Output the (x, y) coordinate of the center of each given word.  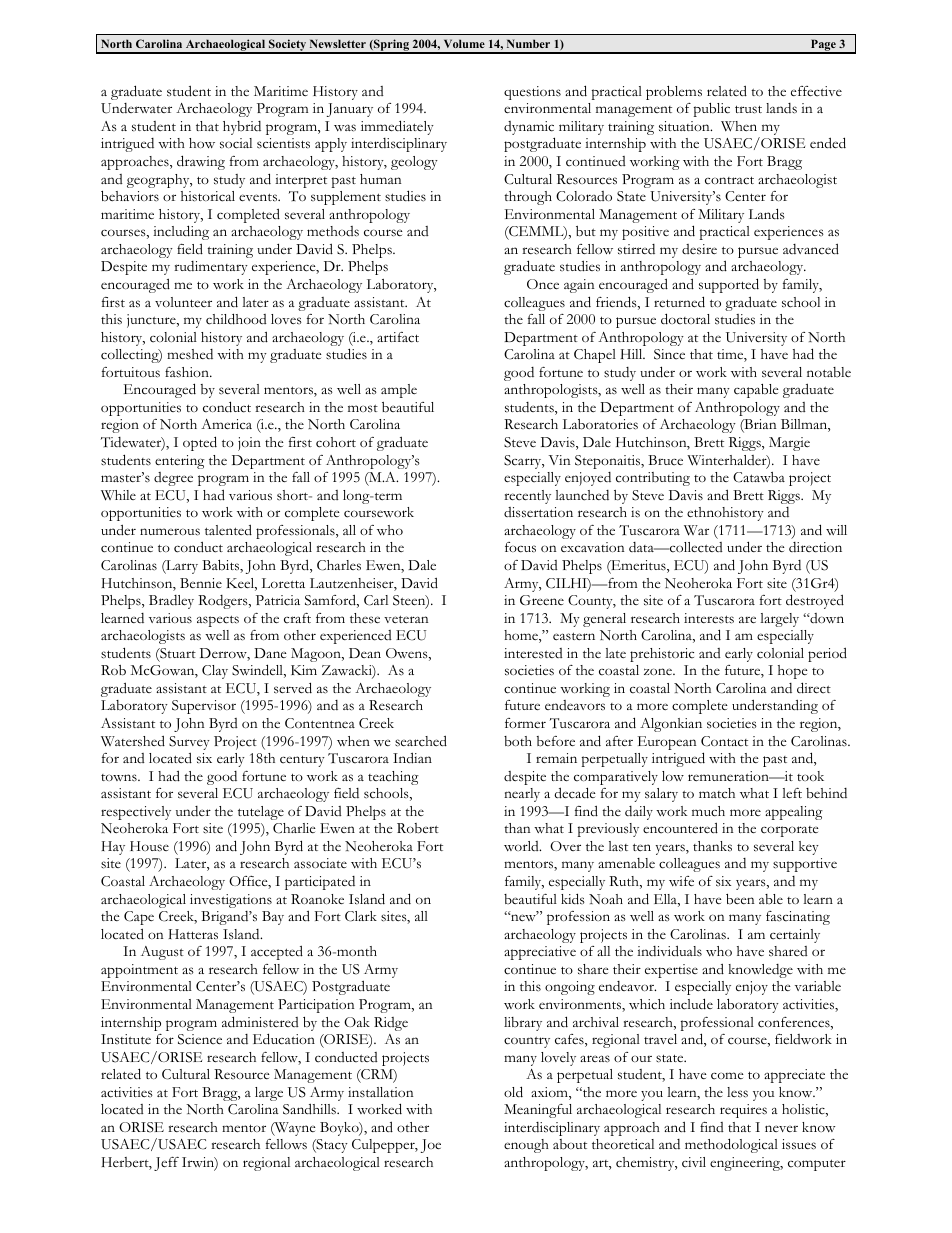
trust (748, 109)
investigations (231, 901)
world (522, 846)
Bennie (201, 583)
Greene (542, 600)
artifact (398, 337)
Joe (431, 1146)
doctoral (685, 319)
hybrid (242, 128)
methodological (731, 1145)
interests (709, 618)
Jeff (166, 1164)
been (740, 899)
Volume (464, 43)
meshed (190, 354)
